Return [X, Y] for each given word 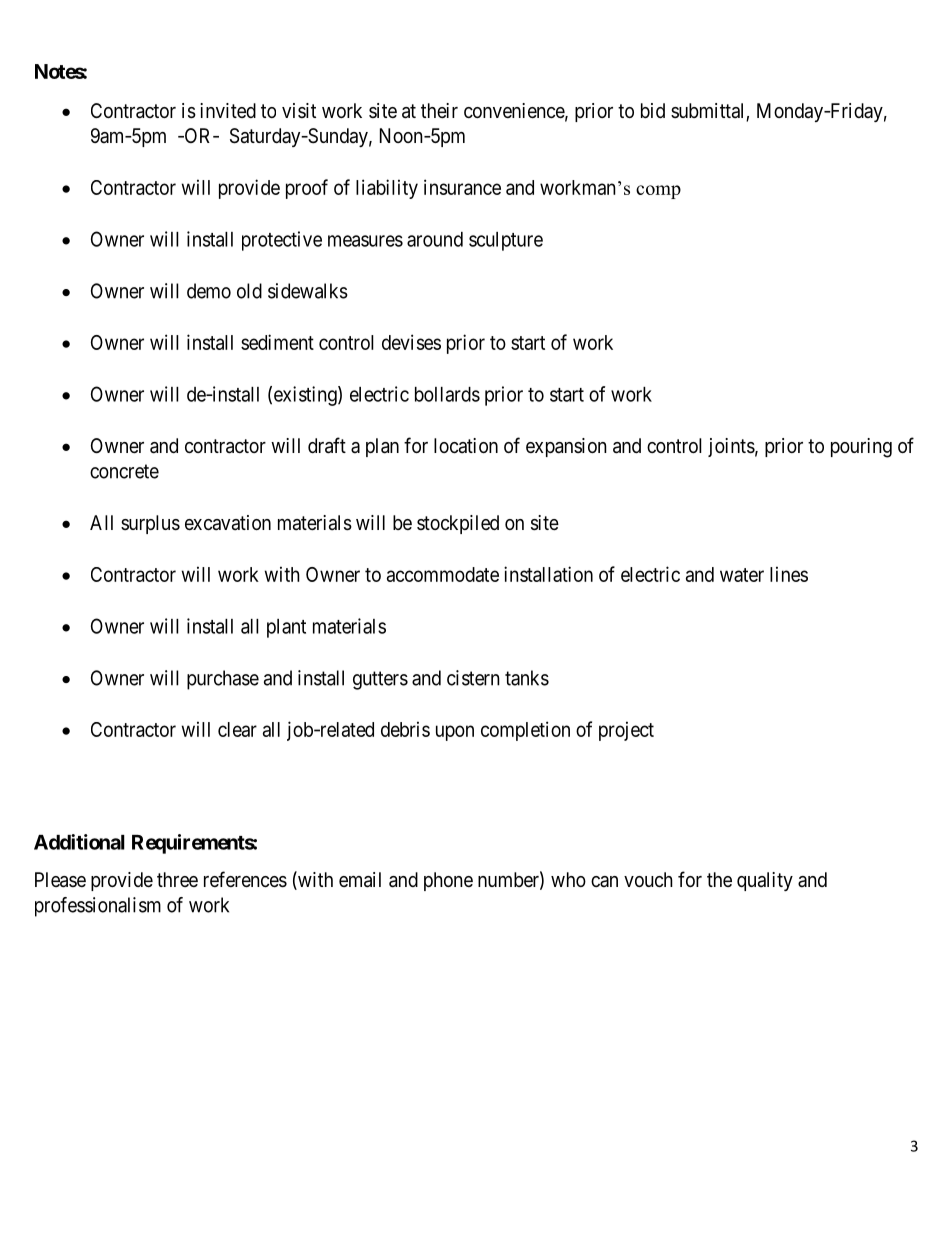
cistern [473, 678]
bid [653, 110]
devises [411, 342]
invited [228, 110]
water [742, 575]
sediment [277, 342]
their [439, 110]
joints [731, 447]
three [177, 879]
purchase [223, 680]
